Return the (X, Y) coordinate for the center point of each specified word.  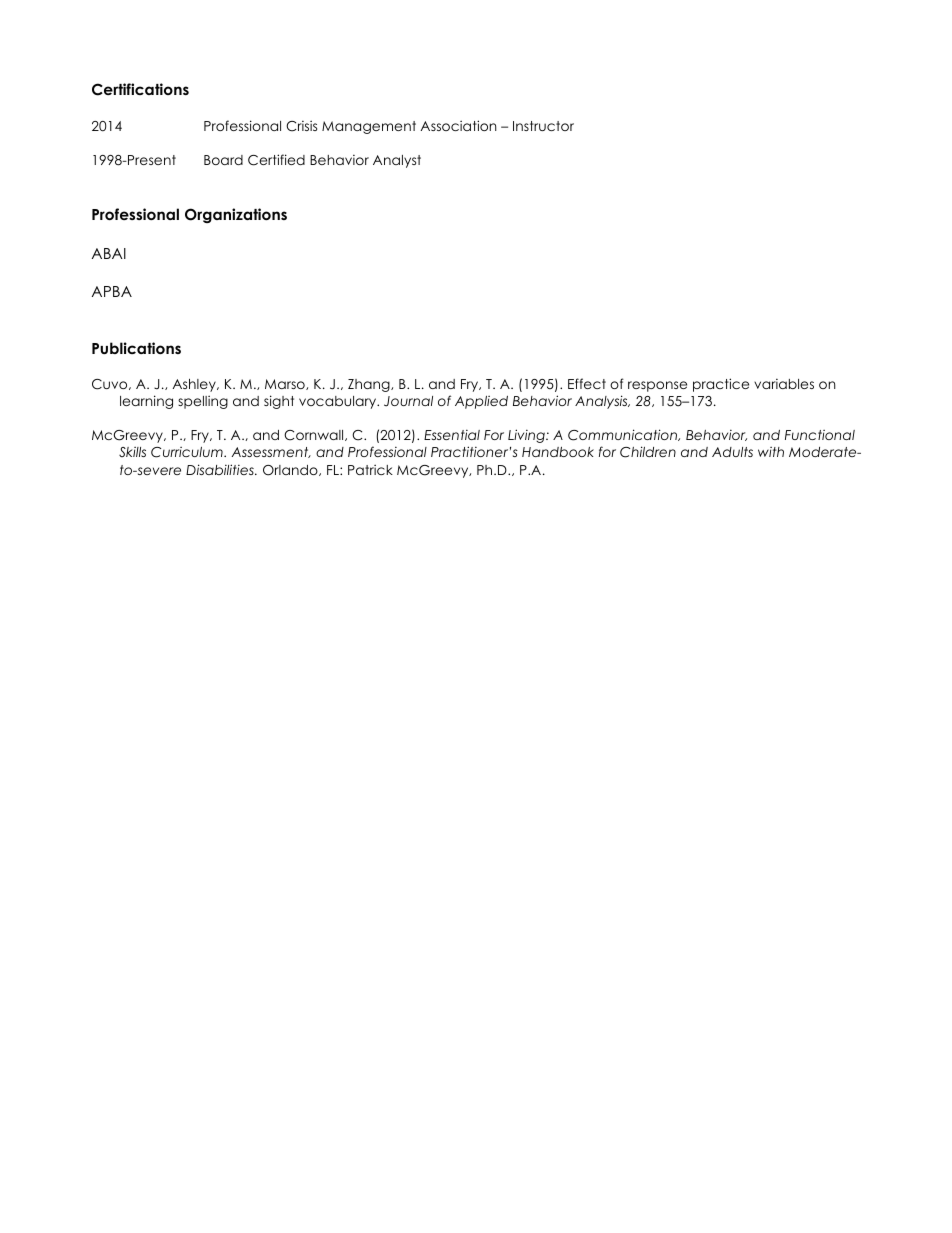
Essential (452, 434)
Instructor (543, 126)
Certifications (140, 89)
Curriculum (188, 452)
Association (459, 125)
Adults (732, 452)
